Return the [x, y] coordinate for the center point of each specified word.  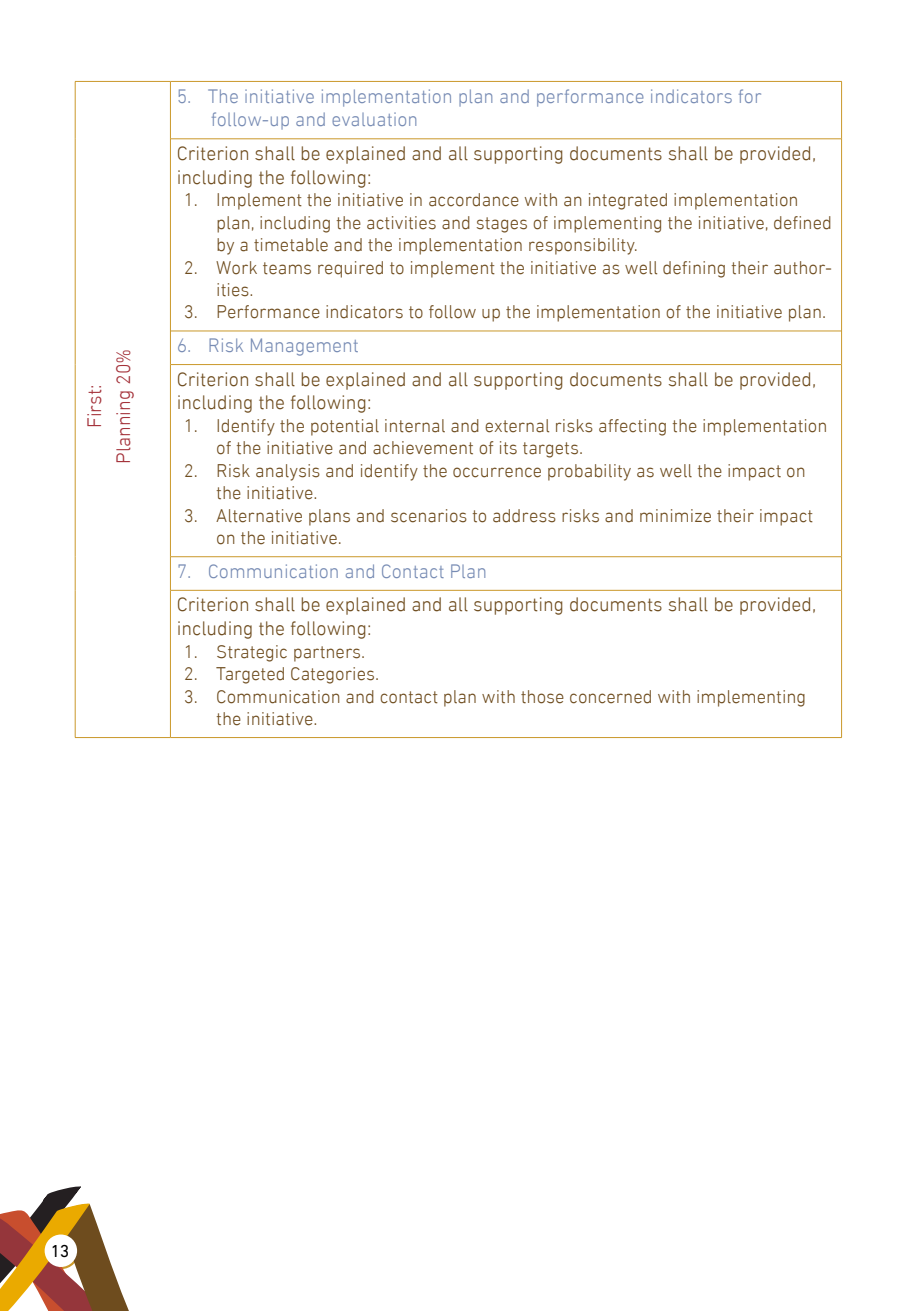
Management [304, 347]
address [524, 516]
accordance [474, 200]
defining [694, 269]
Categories [334, 675]
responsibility [583, 246]
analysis [288, 472]
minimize [675, 516]
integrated [628, 201]
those [542, 697]
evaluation [374, 119]
